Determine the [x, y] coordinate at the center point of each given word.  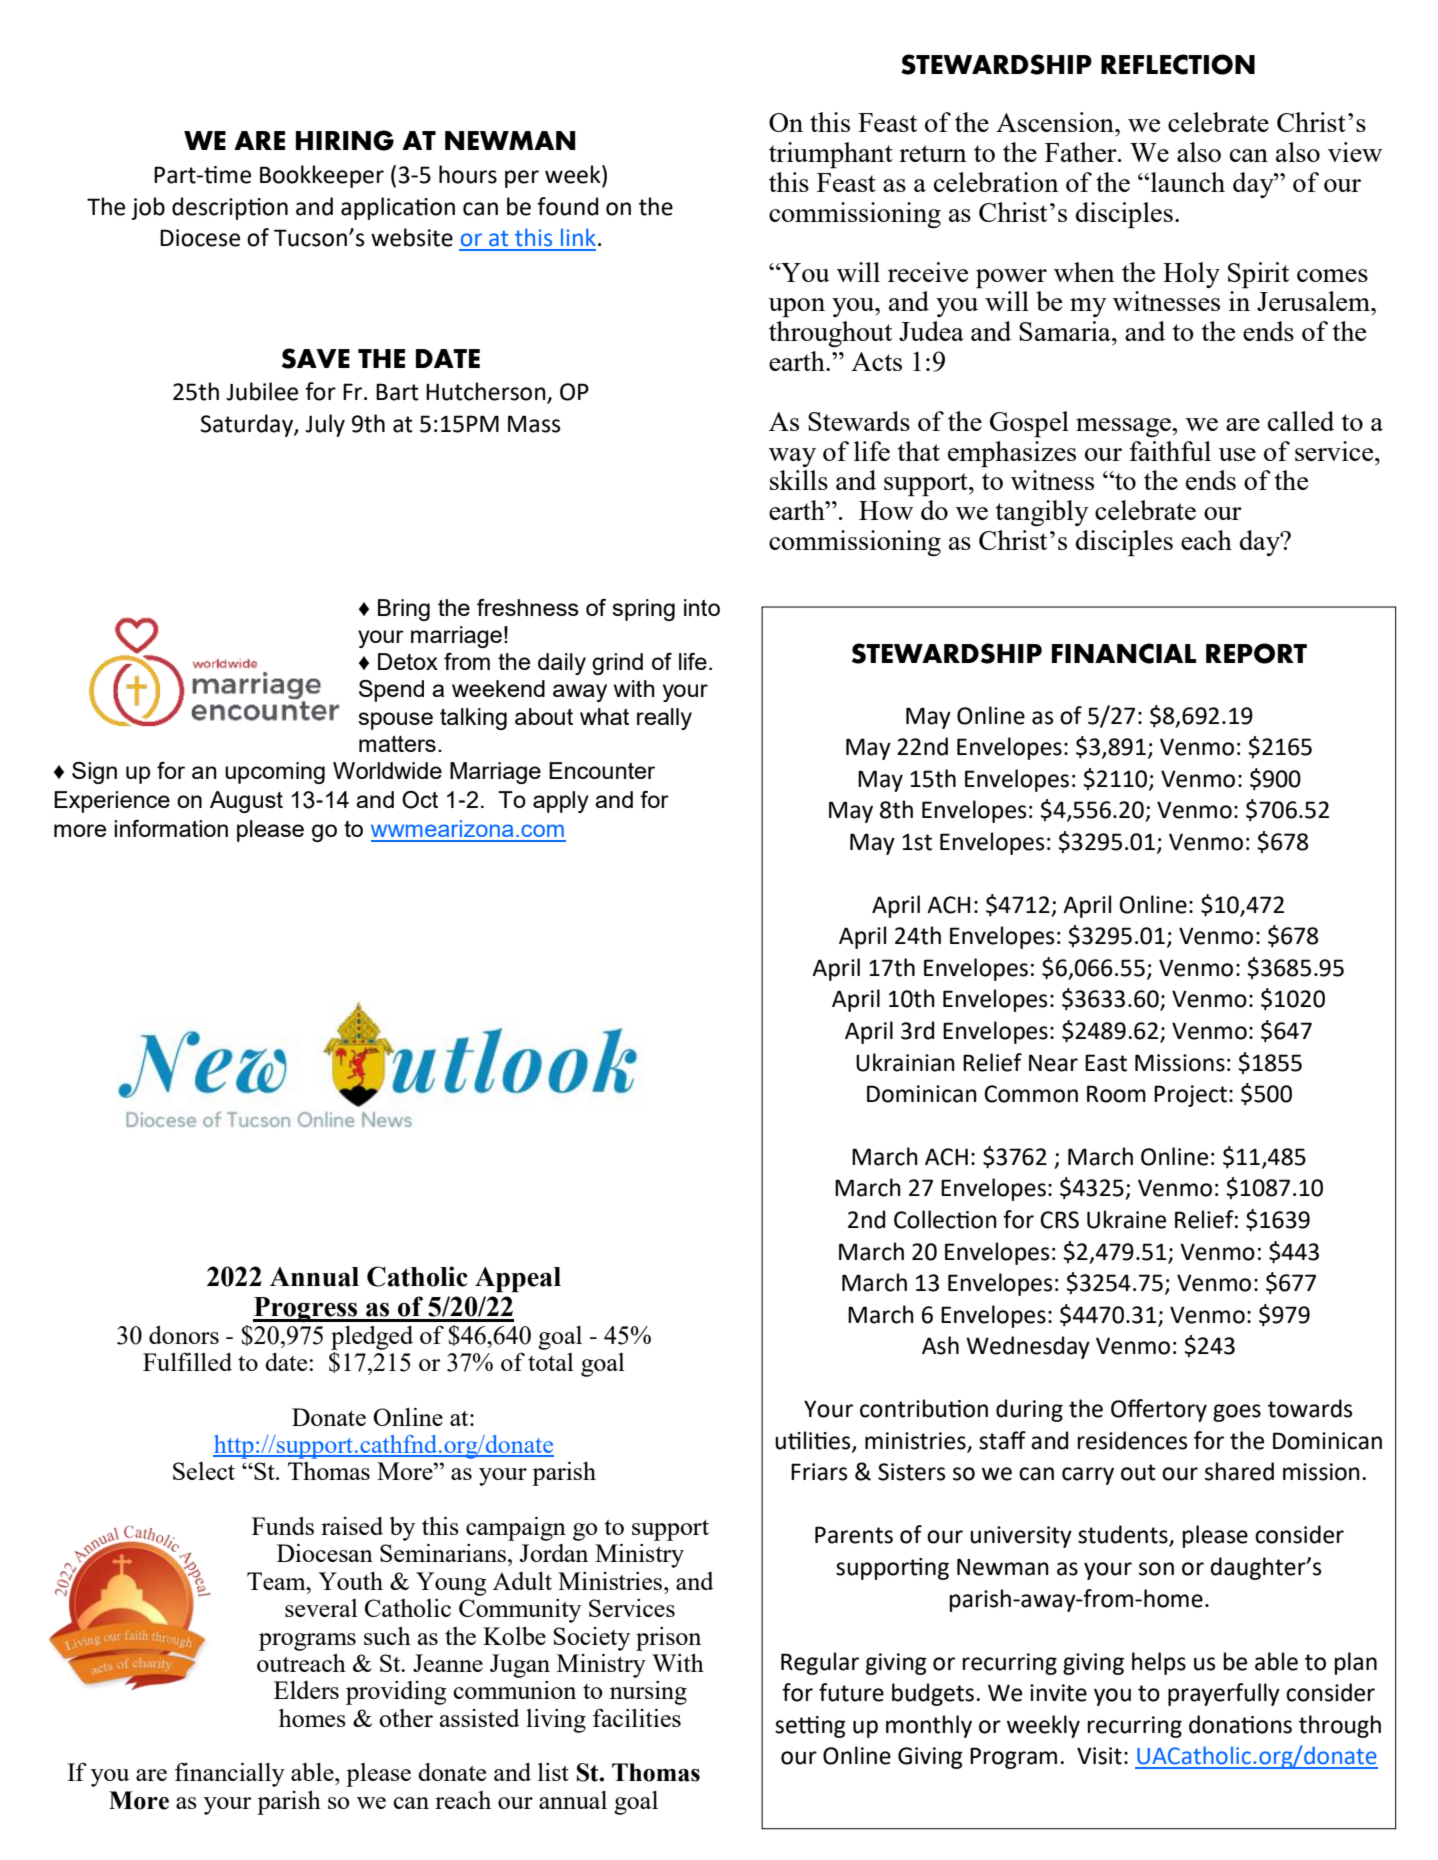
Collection [945, 1219]
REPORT [1256, 653]
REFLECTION [1178, 64]
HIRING [345, 140]
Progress [306, 1309]
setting [810, 1727]
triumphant [831, 155]
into [702, 607]
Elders [306, 1690]
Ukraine [1126, 1219]
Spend [391, 691]
